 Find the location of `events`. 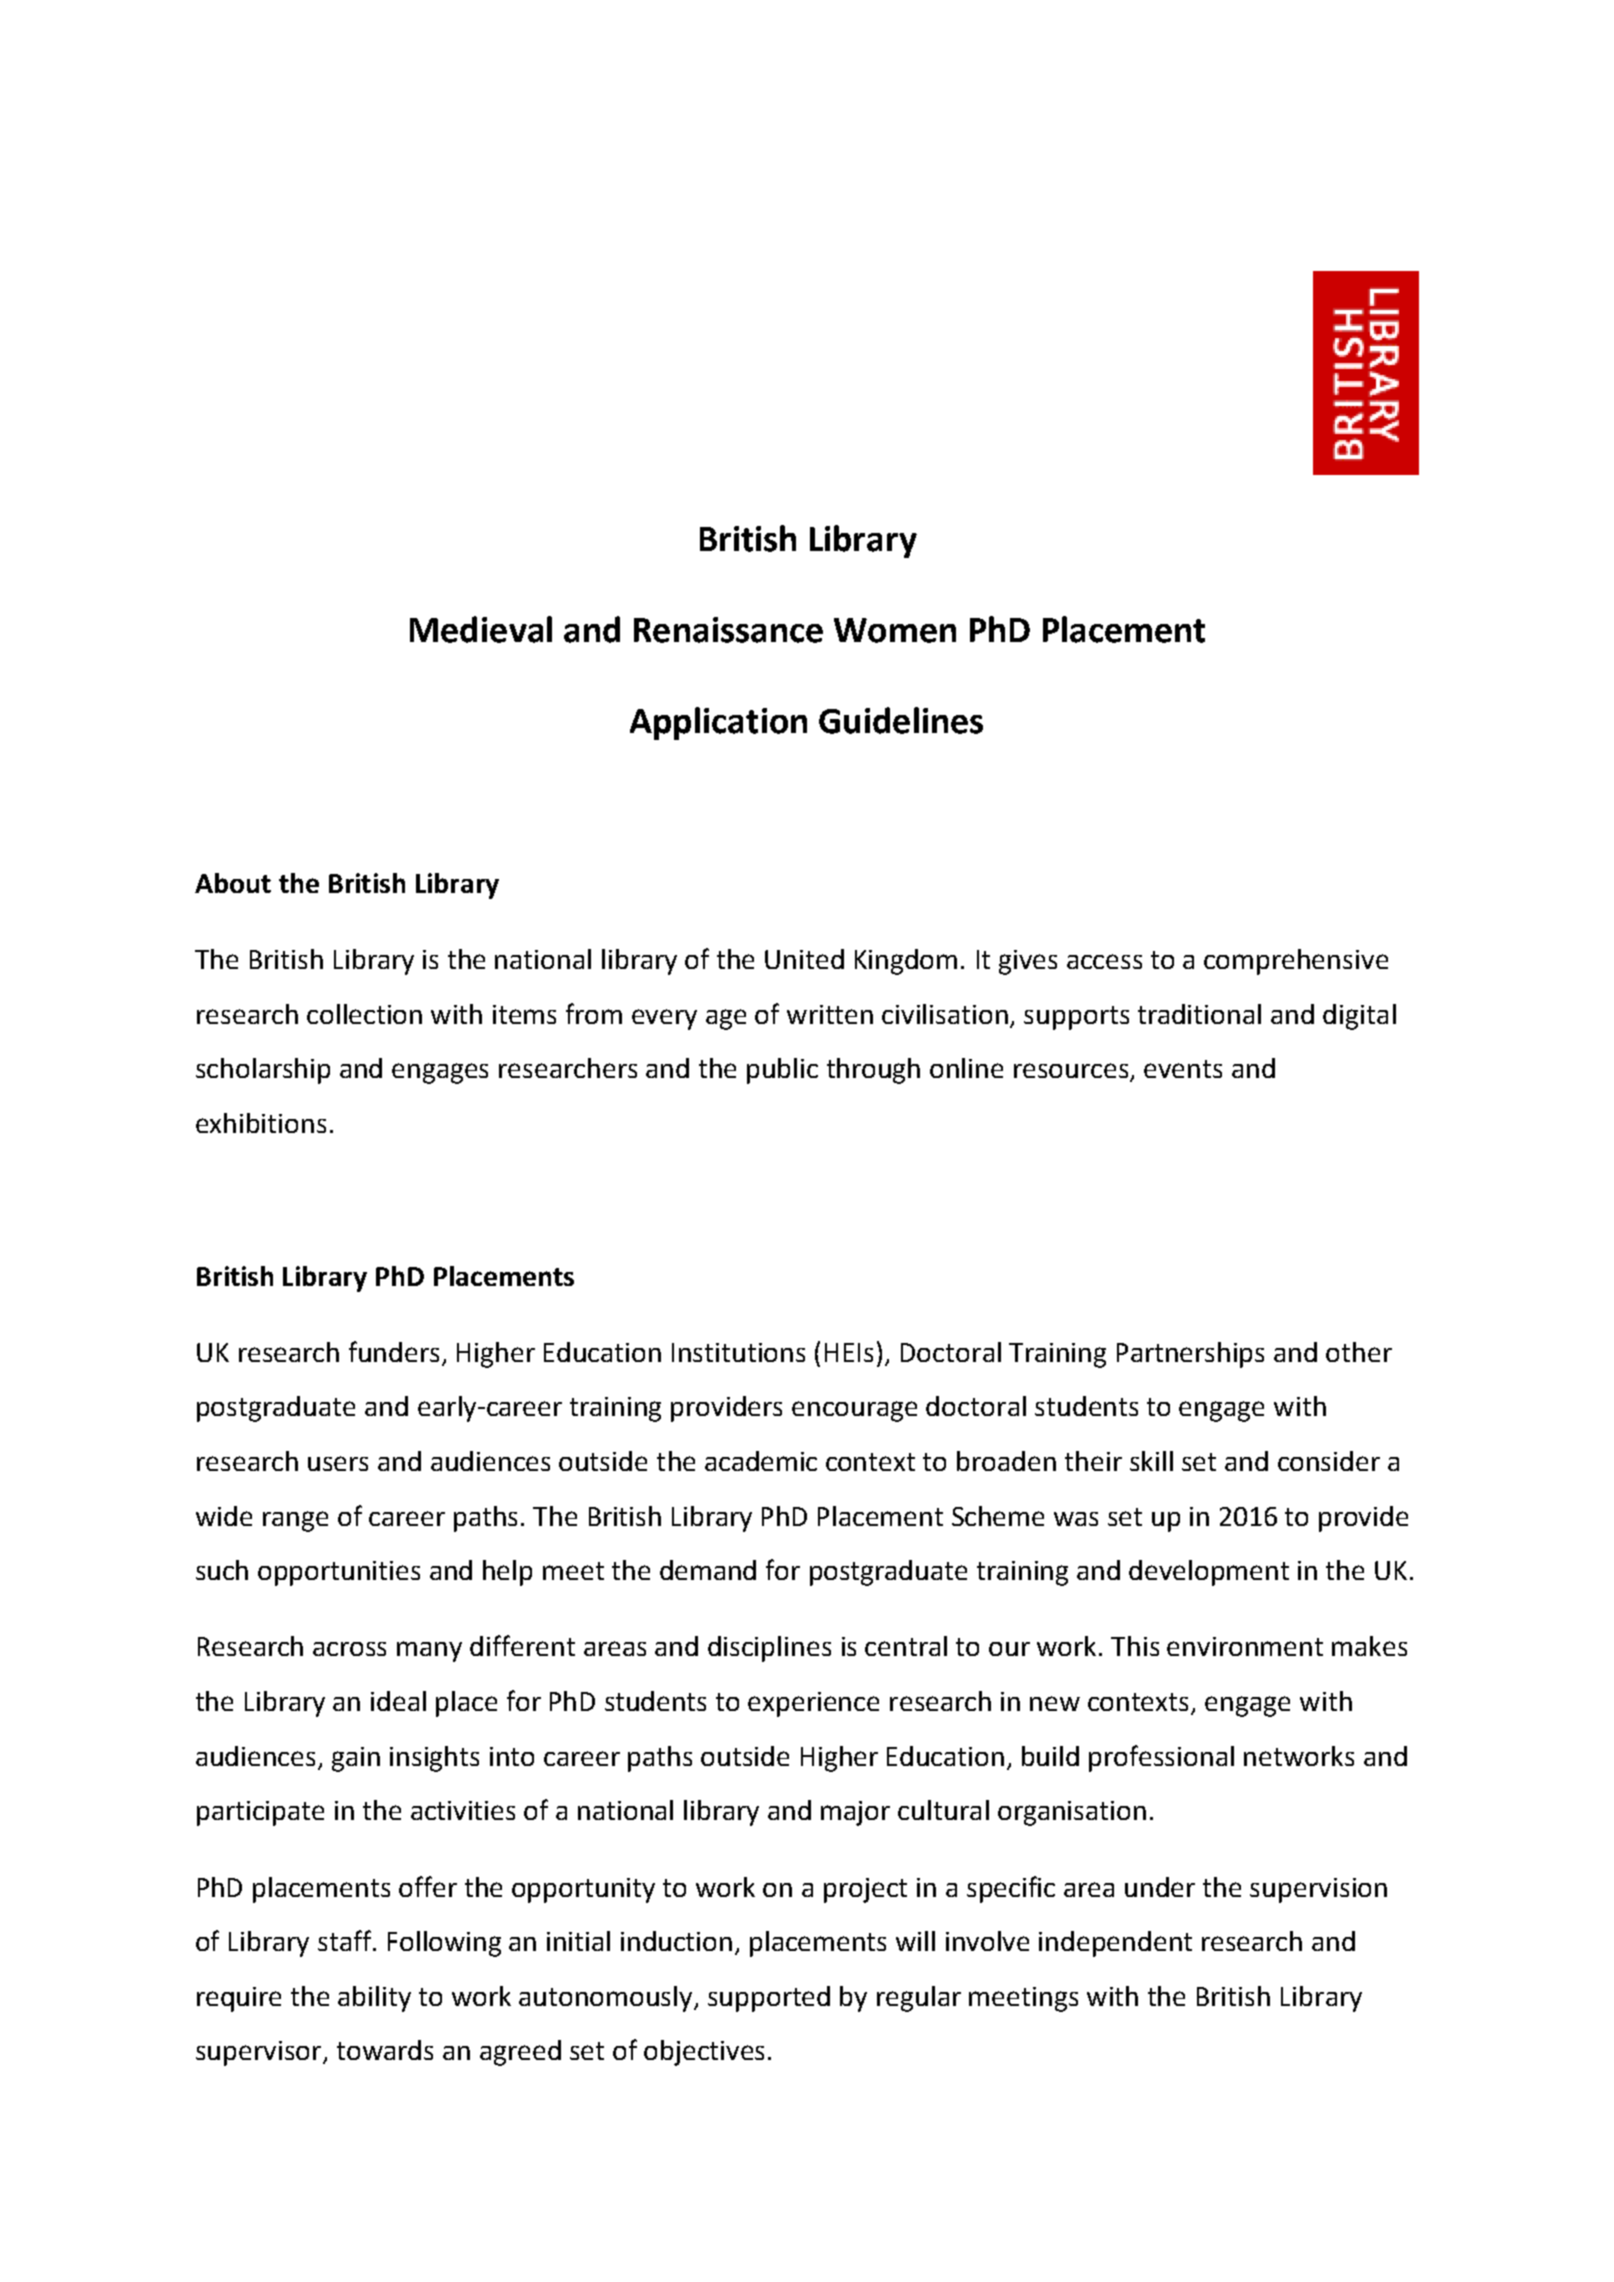

events is located at coordinates (1183, 1069).
